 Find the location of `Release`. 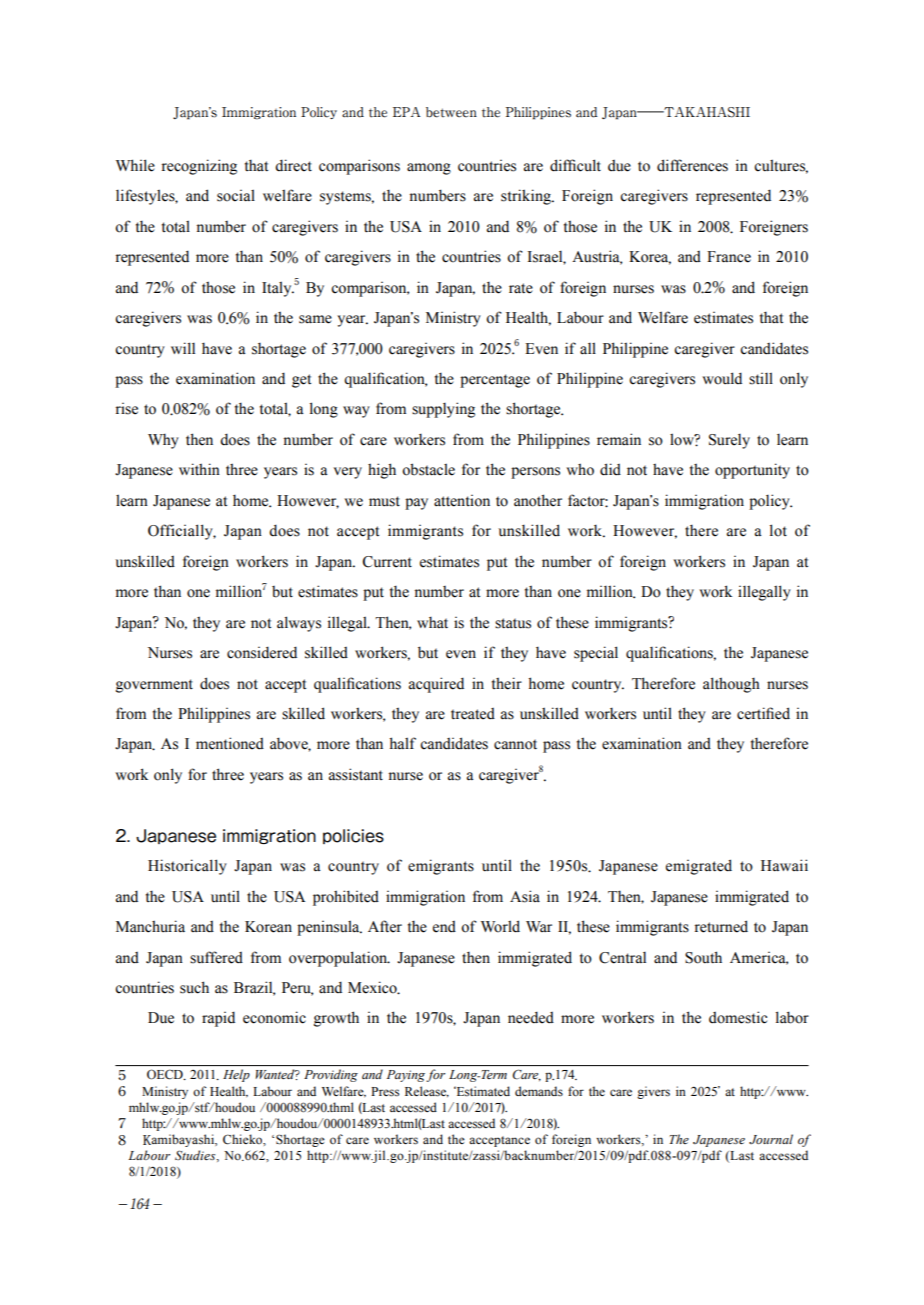

Release is located at coordinates (426, 1091).
